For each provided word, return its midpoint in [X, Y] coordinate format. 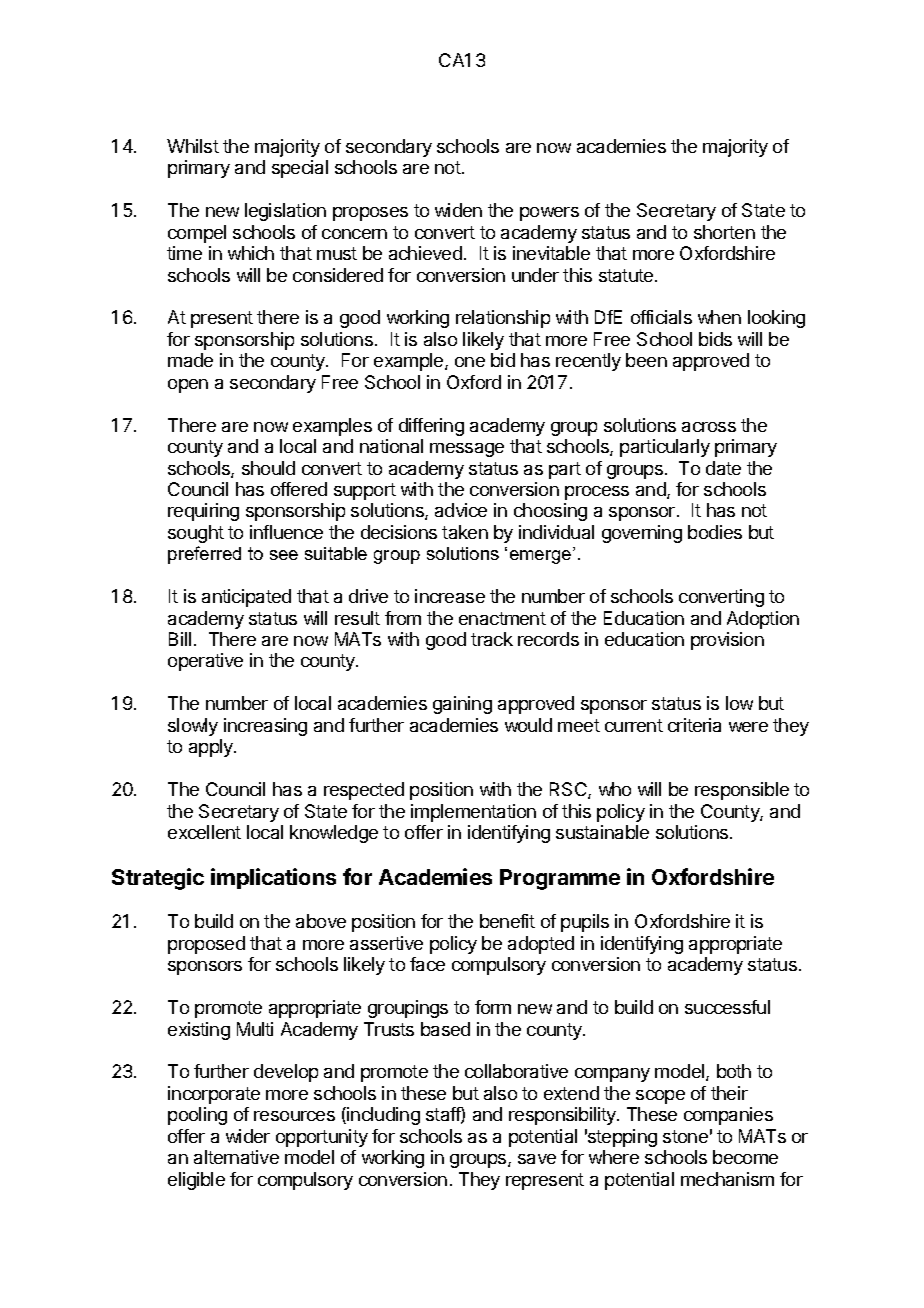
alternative [236, 1157]
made [190, 360]
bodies [715, 532]
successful [727, 1007]
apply [212, 748]
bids [715, 339]
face [427, 964]
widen [458, 210]
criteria [694, 725]
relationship [503, 319]
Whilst [193, 146]
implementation [473, 813]
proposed [206, 945]
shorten [724, 232]
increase [450, 596]
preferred [204, 555]
